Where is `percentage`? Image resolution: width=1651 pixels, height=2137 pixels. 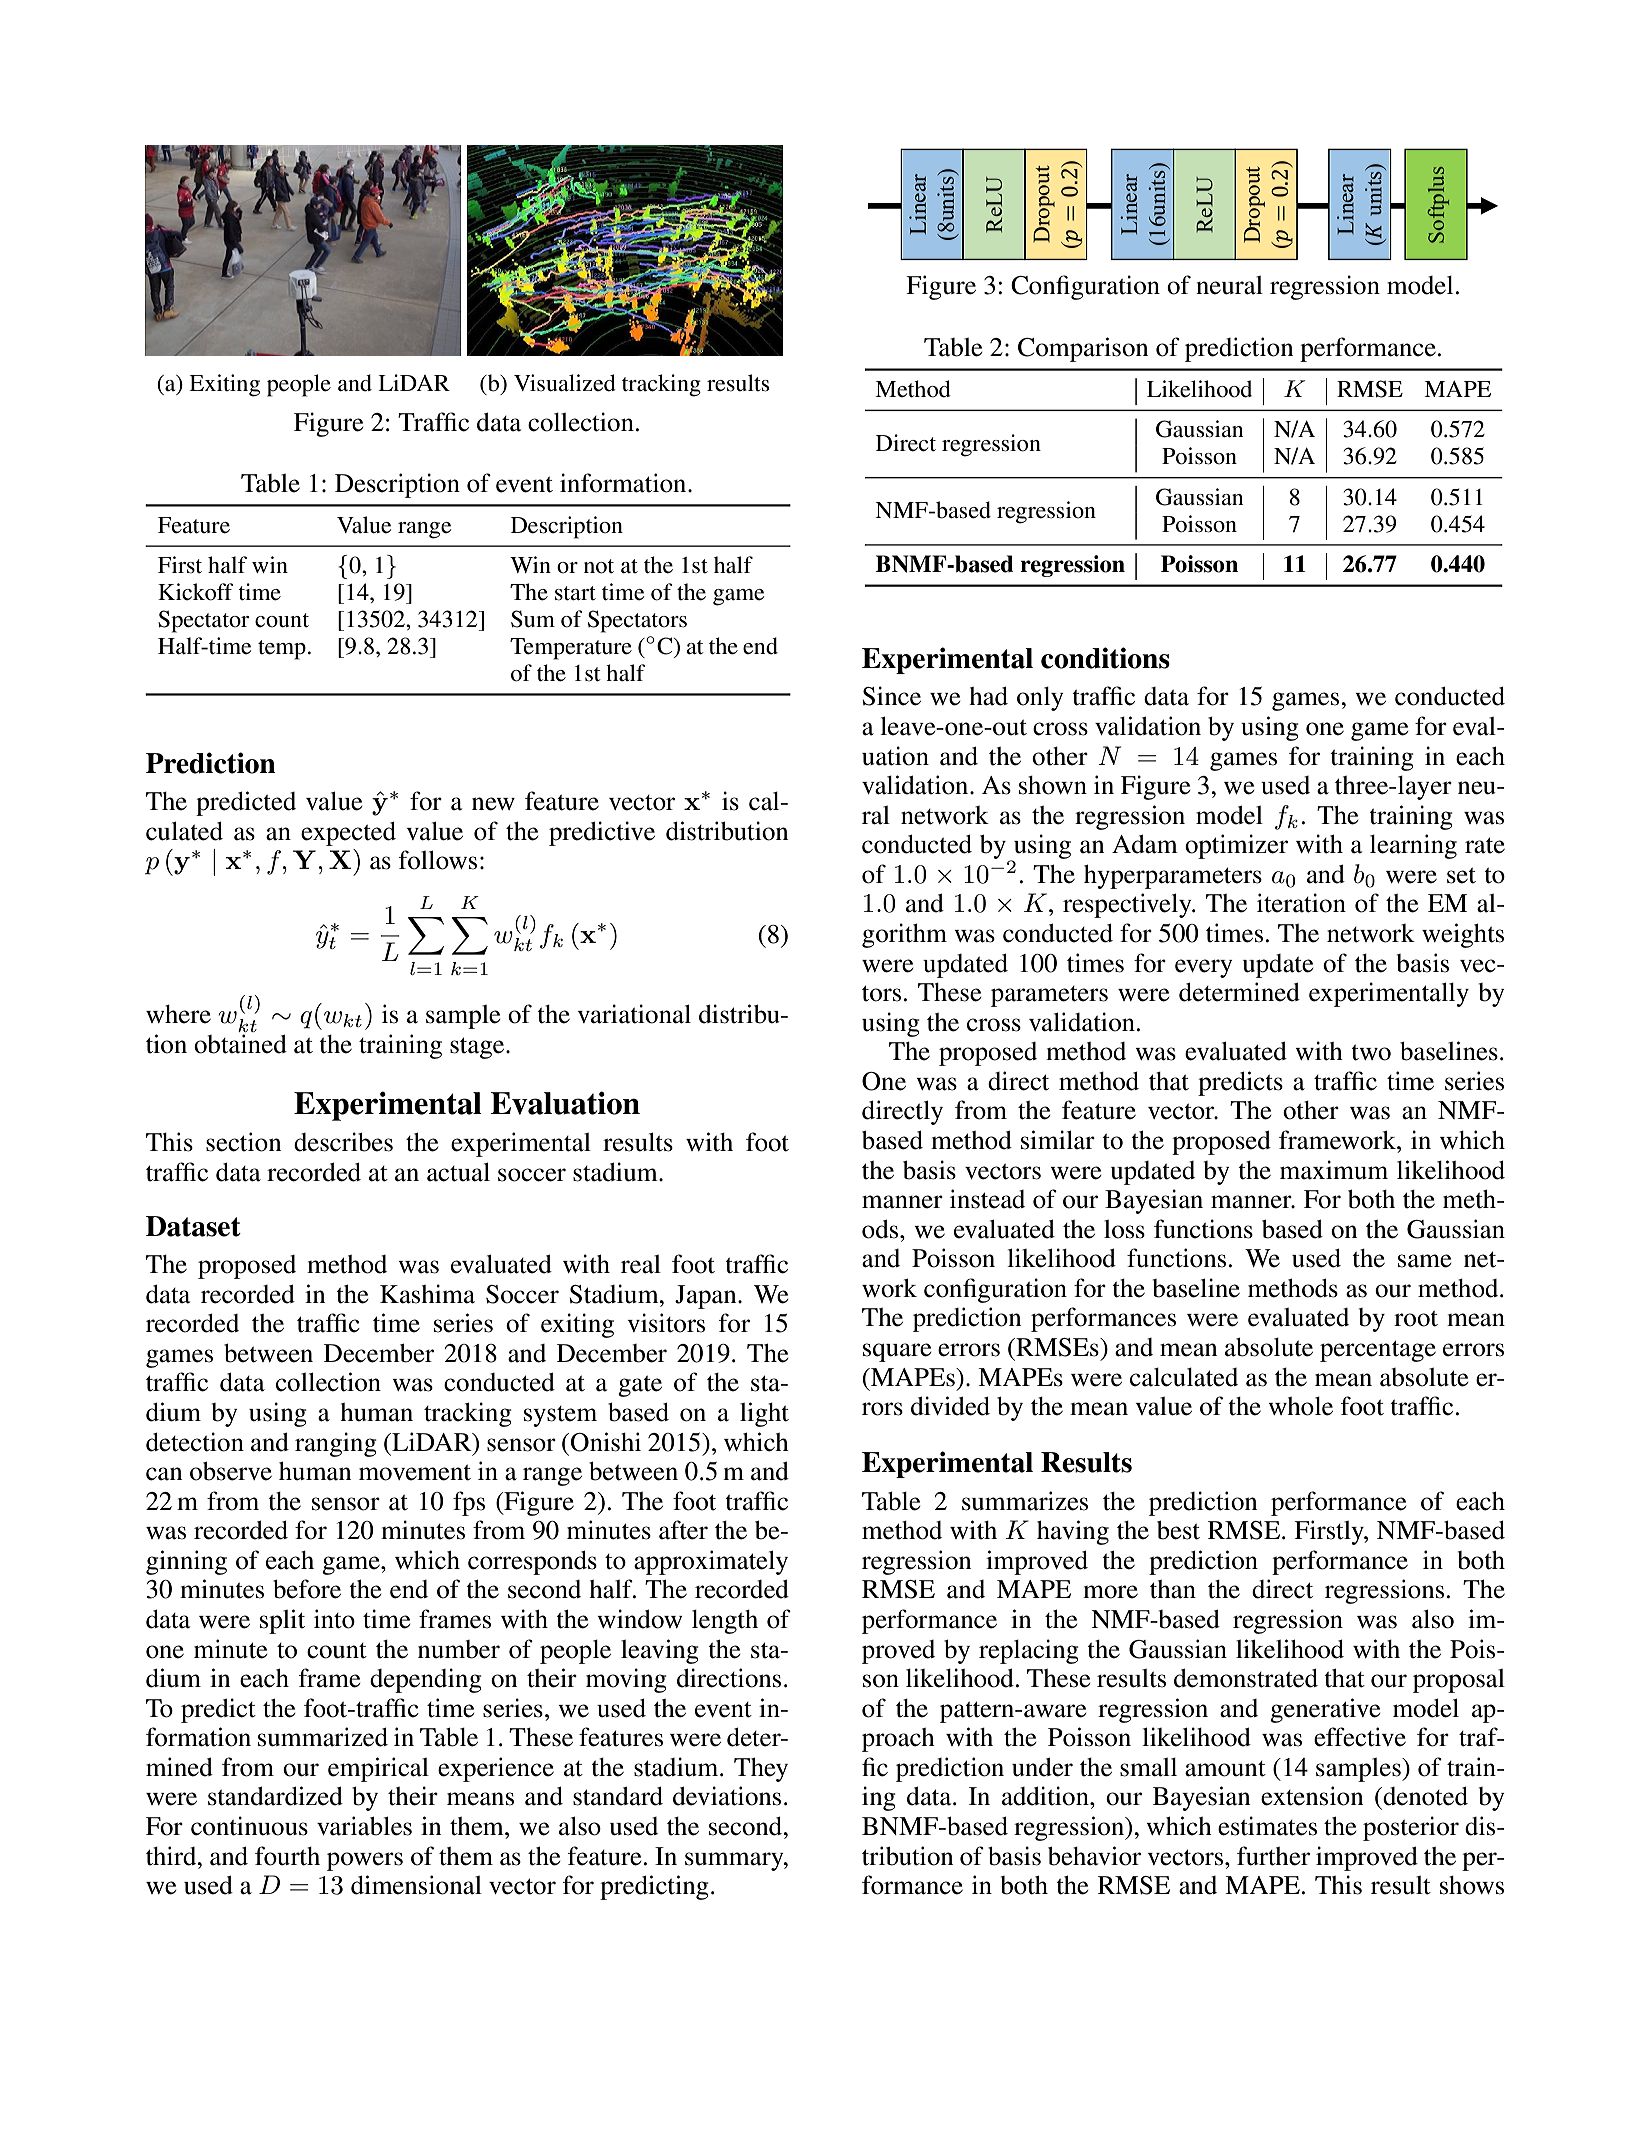
percentage is located at coordinates (1378, 1351).
